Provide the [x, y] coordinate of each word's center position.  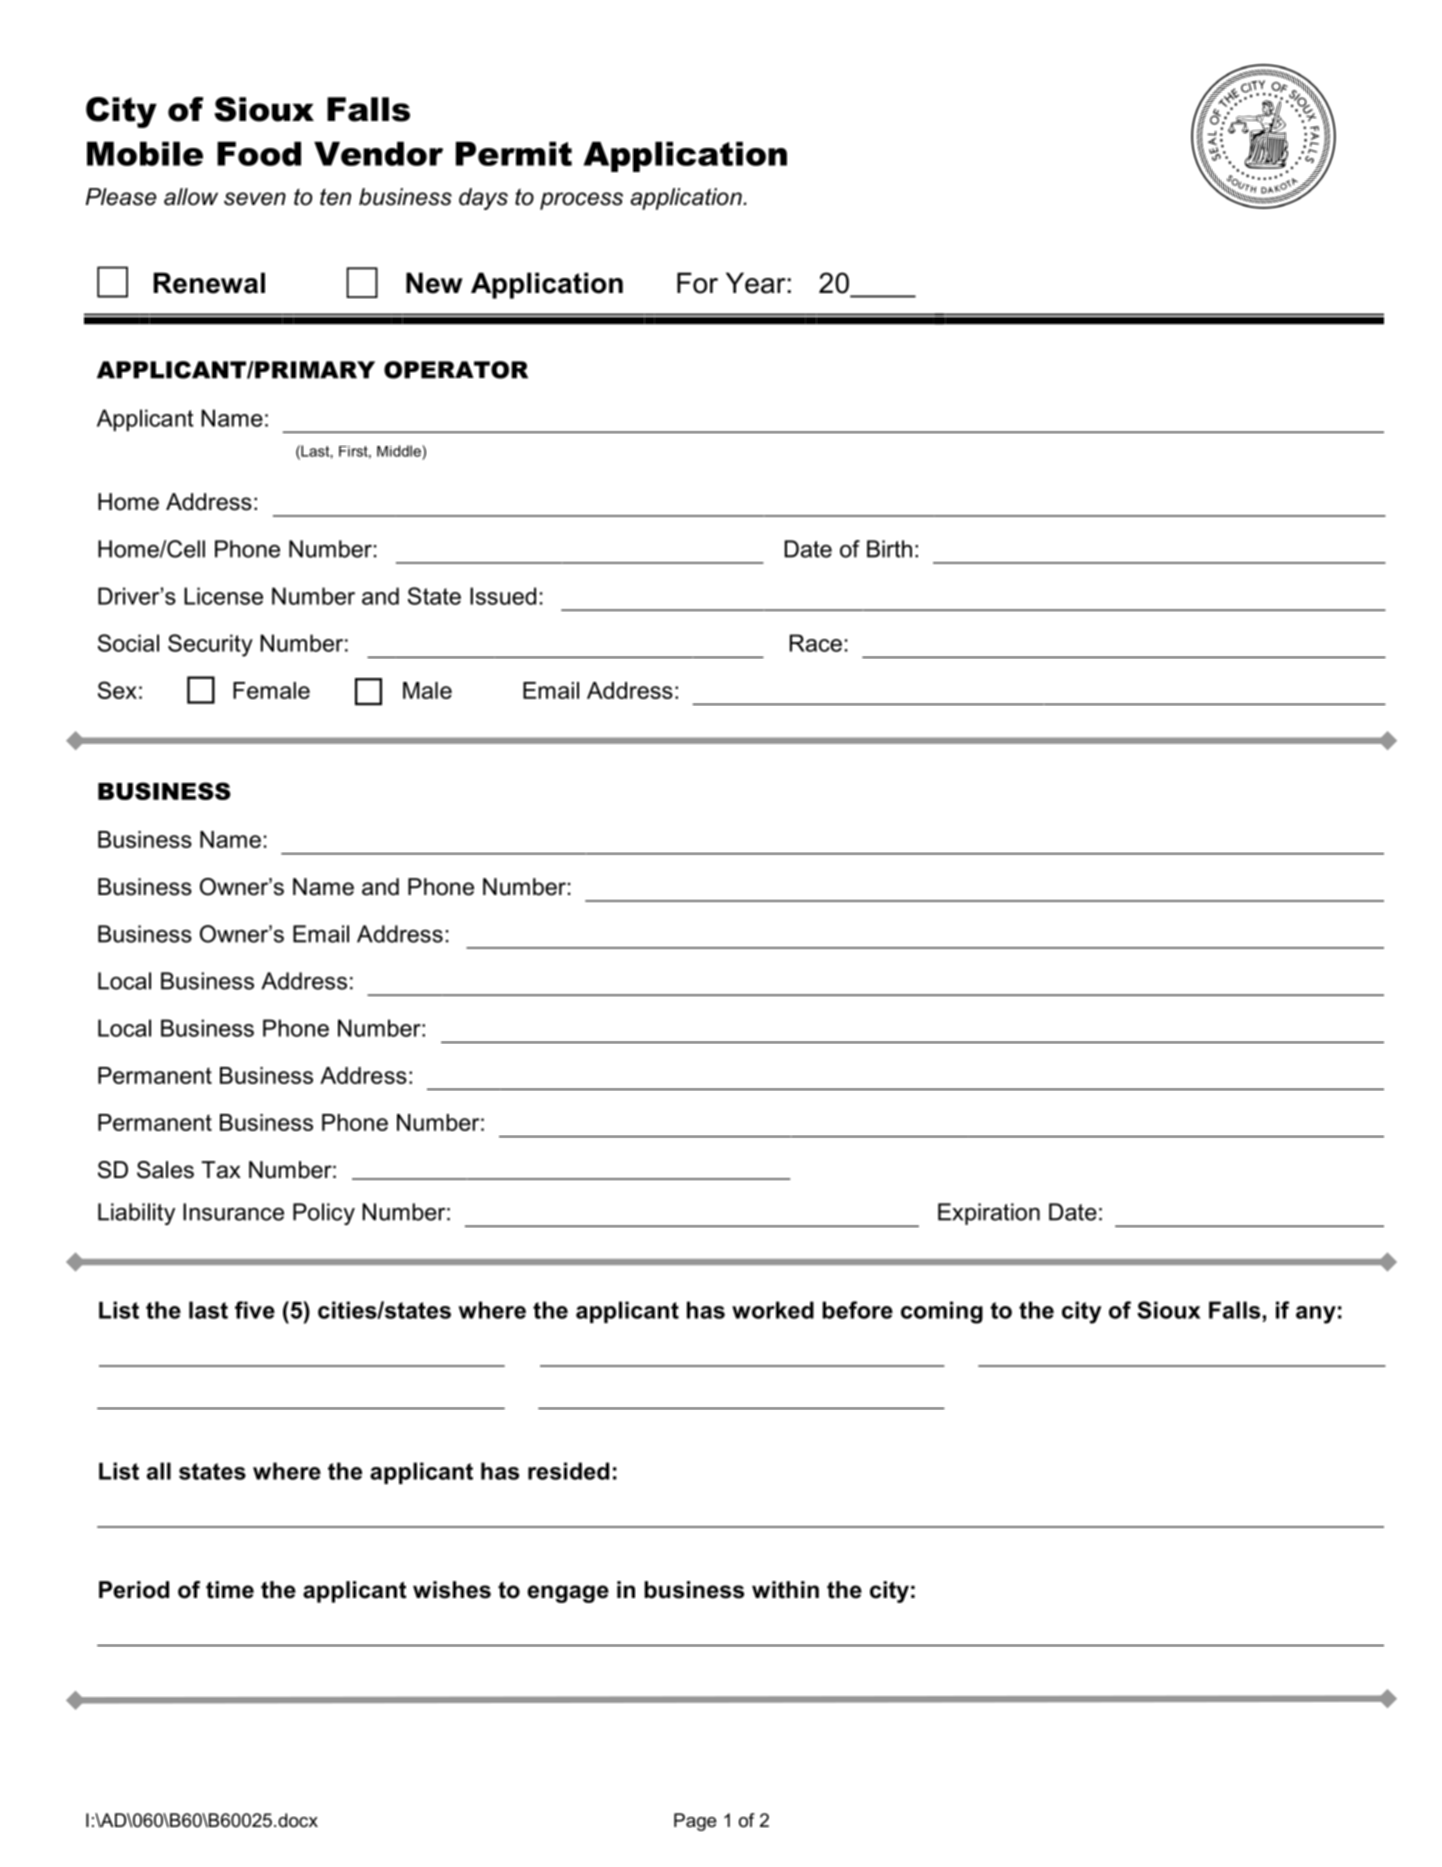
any [1316, 1315]
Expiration [989, 1214]
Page [695, 1822]
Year [756, 283]
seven [255, 199]
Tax [221, 1170]
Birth [889, 549]
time [230, 1590]
